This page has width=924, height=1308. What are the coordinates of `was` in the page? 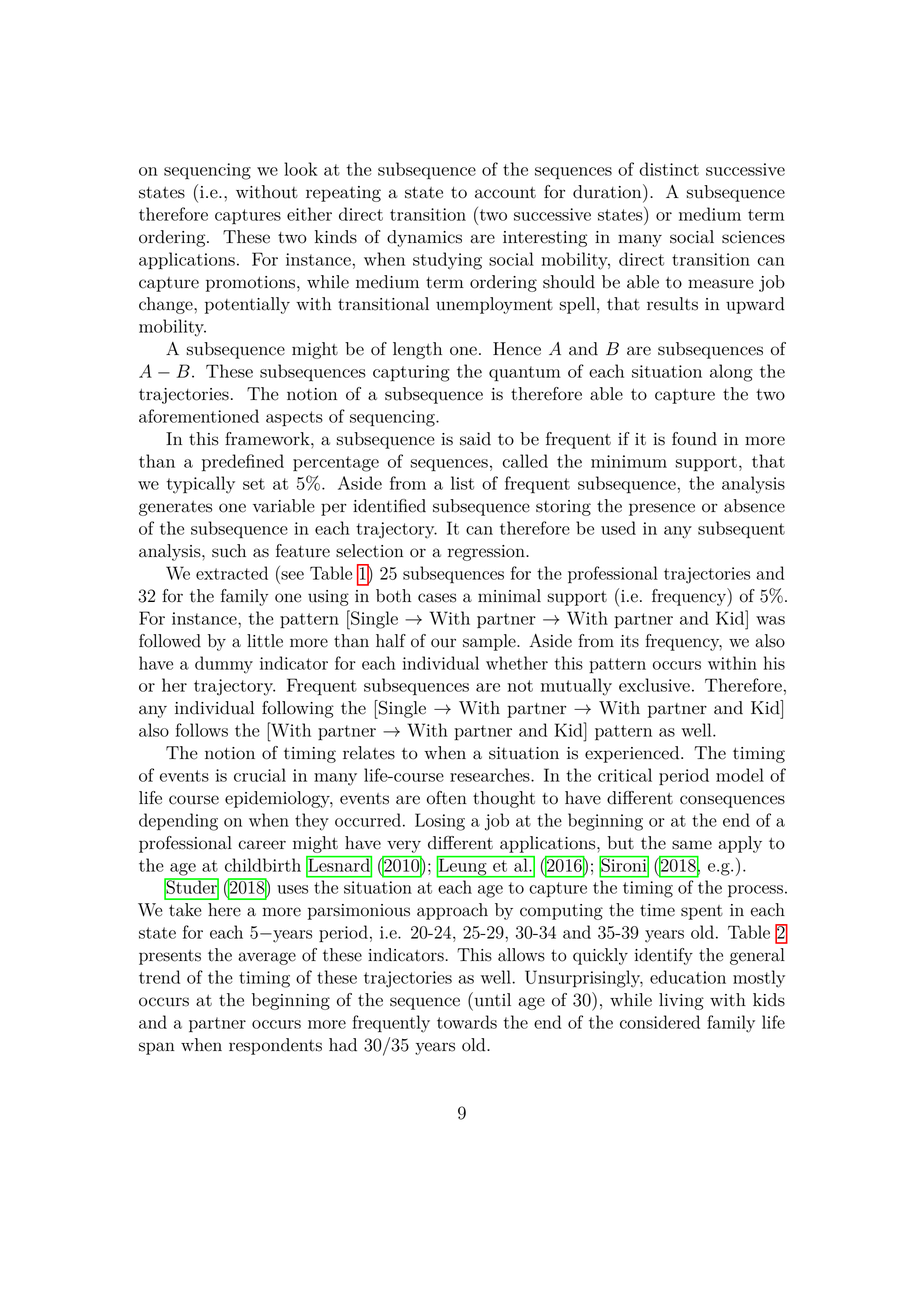 It's located at (770, 620).
